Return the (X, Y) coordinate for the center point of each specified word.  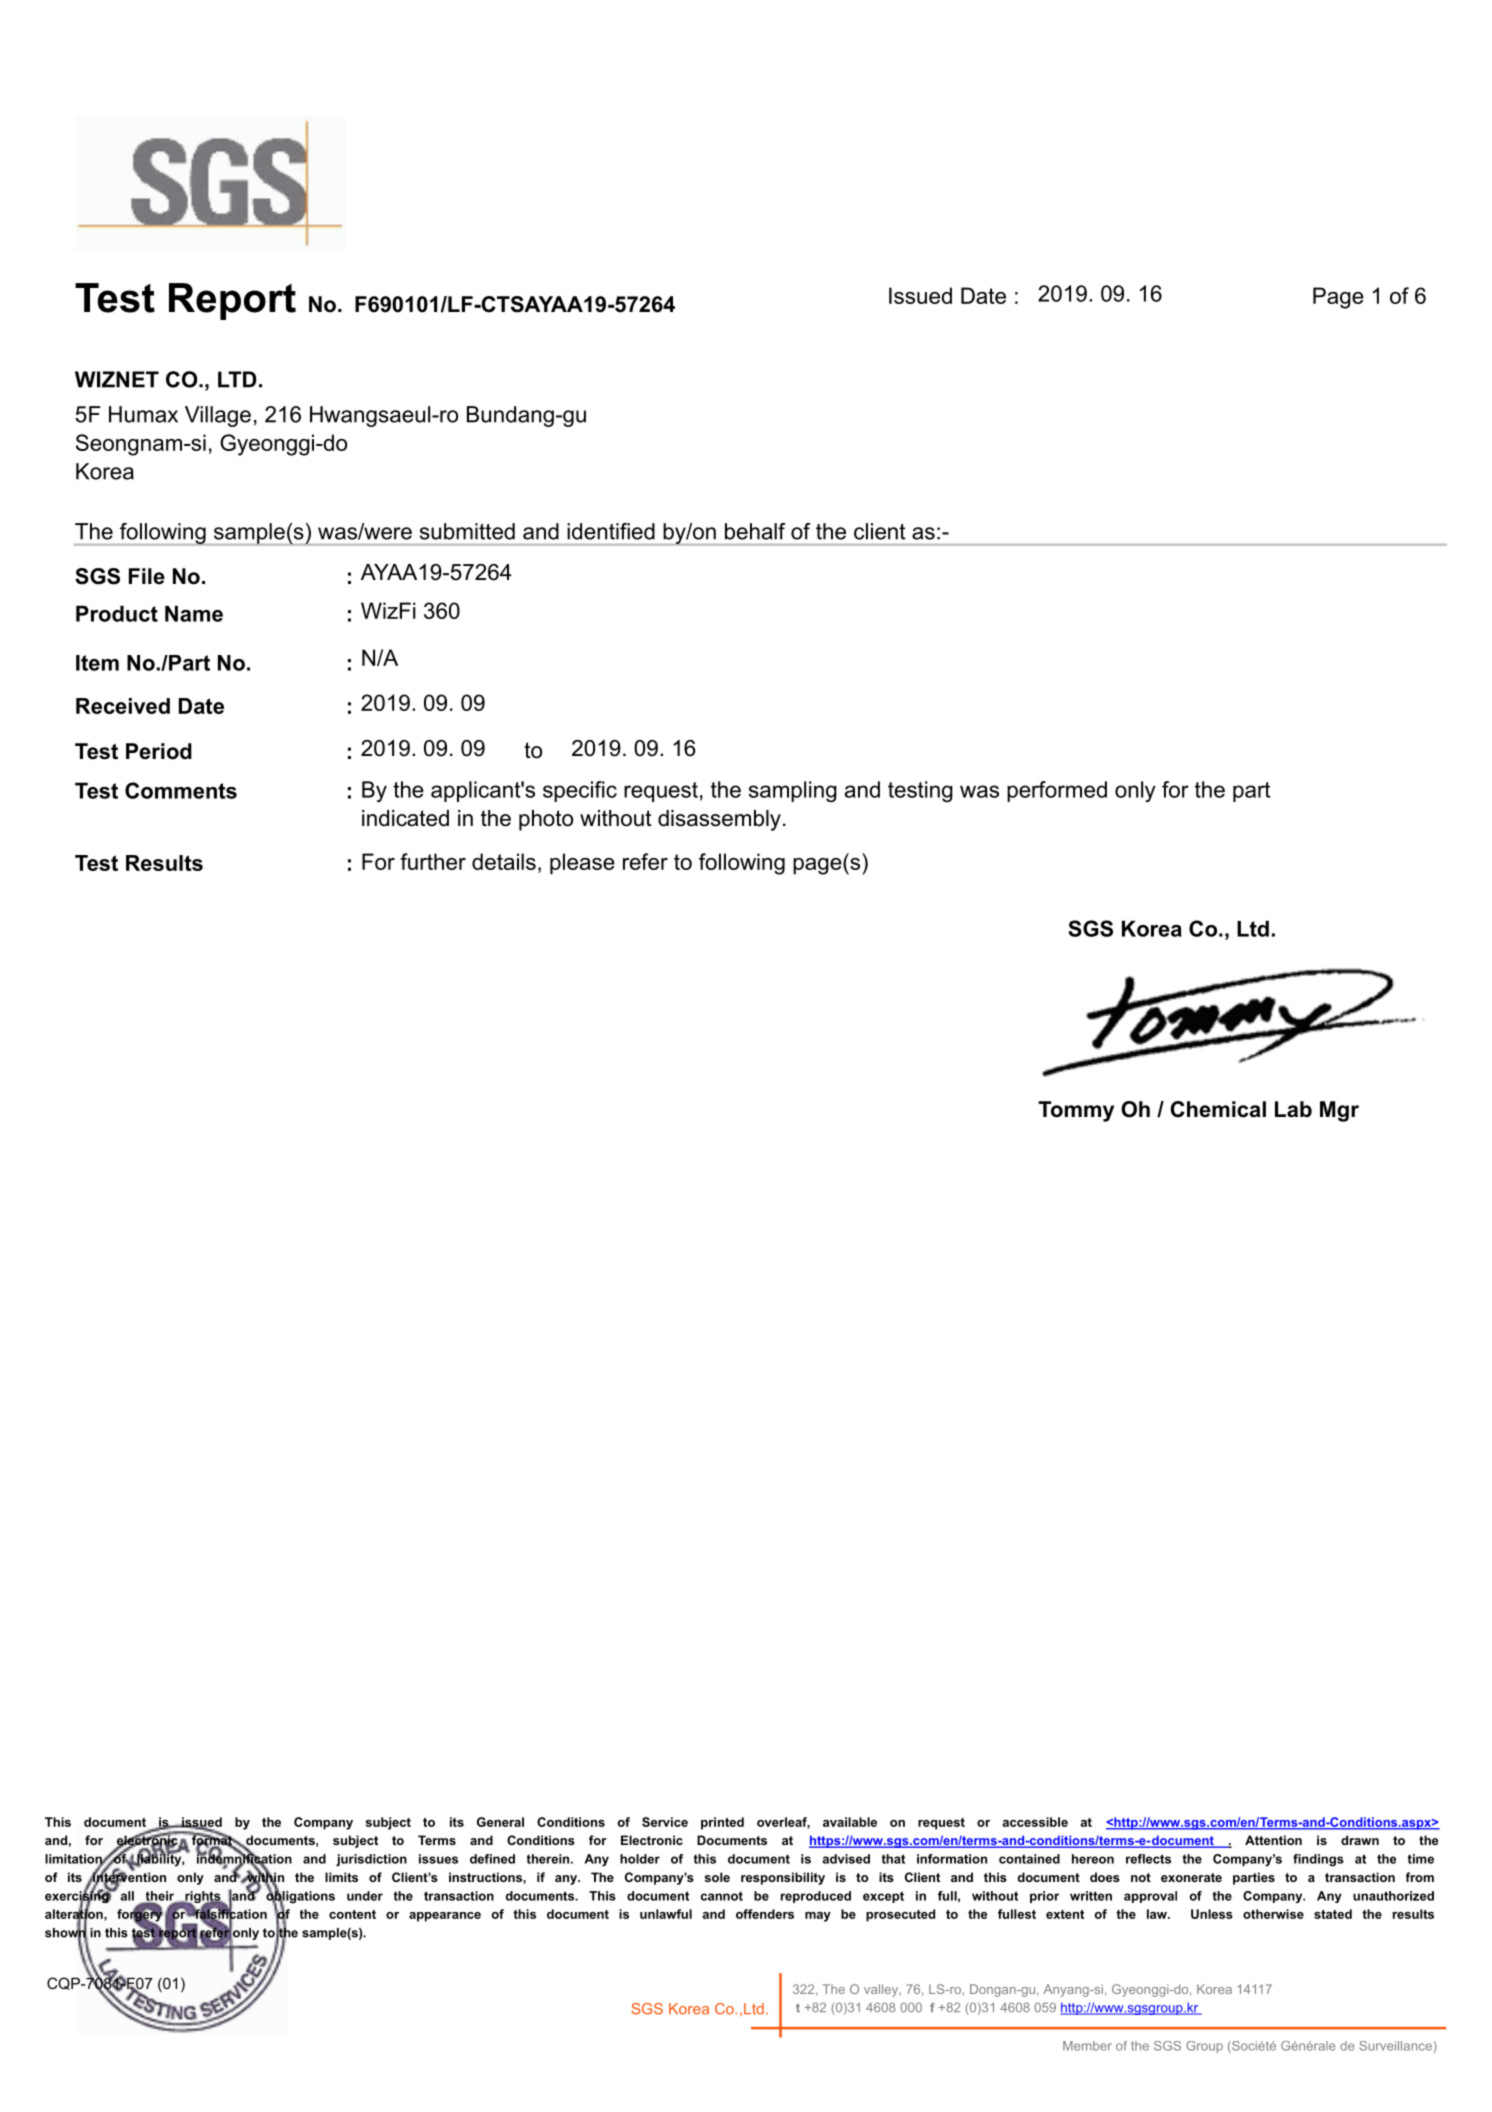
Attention (1273, 1840)
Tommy (1076, 1111)
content (352, 1914)
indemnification (244, 1859)
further (433, 861)
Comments (181, 790)
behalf (755, 531)
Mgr (1339, 1111)
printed (722, 1823)
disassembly (719, 820)
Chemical (1218, 1109)
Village (218, 416)
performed (1057, 791)
